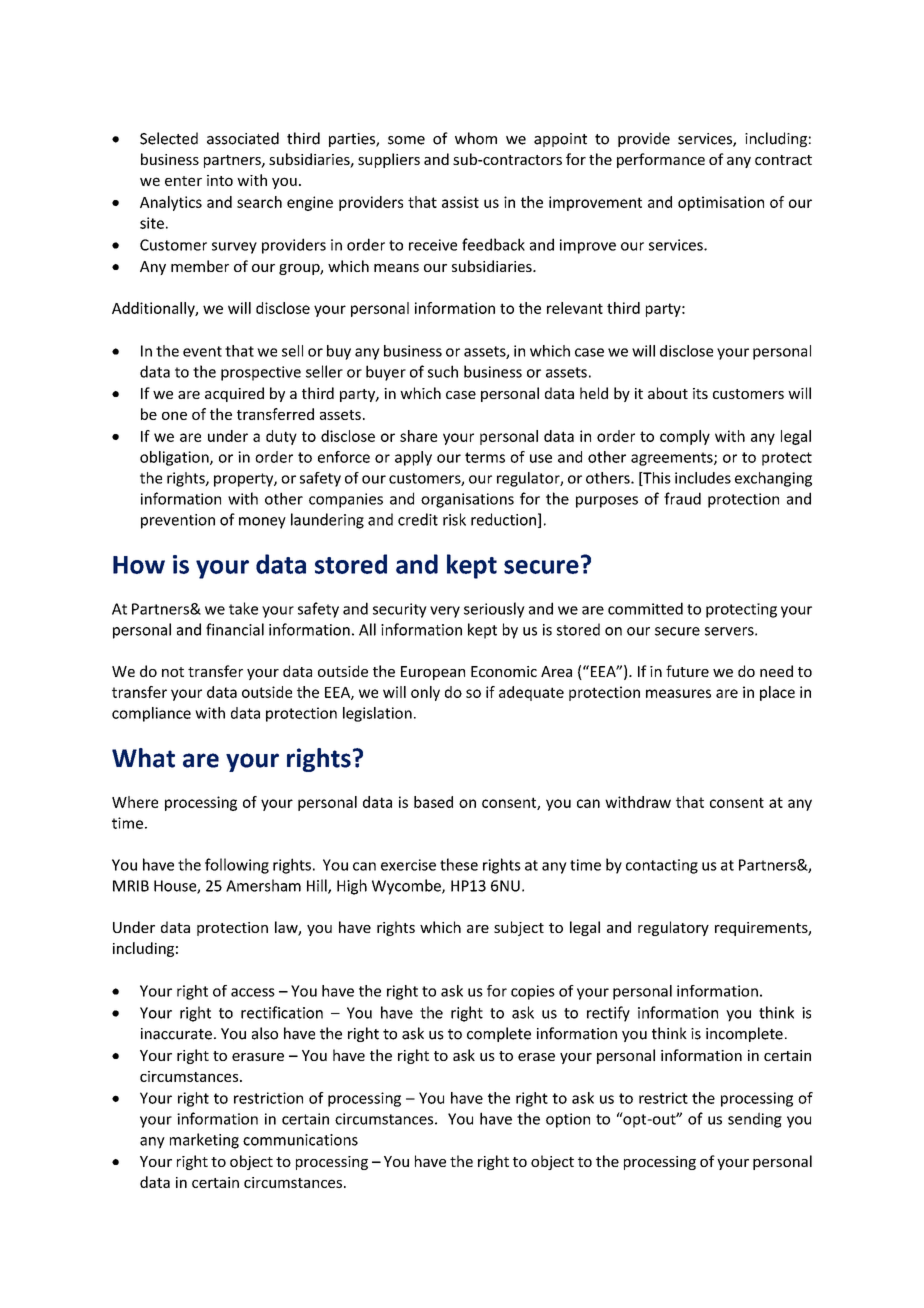 The height and width of the screenshot is (1308, 924). I want to click on into, so click(220, 180).
